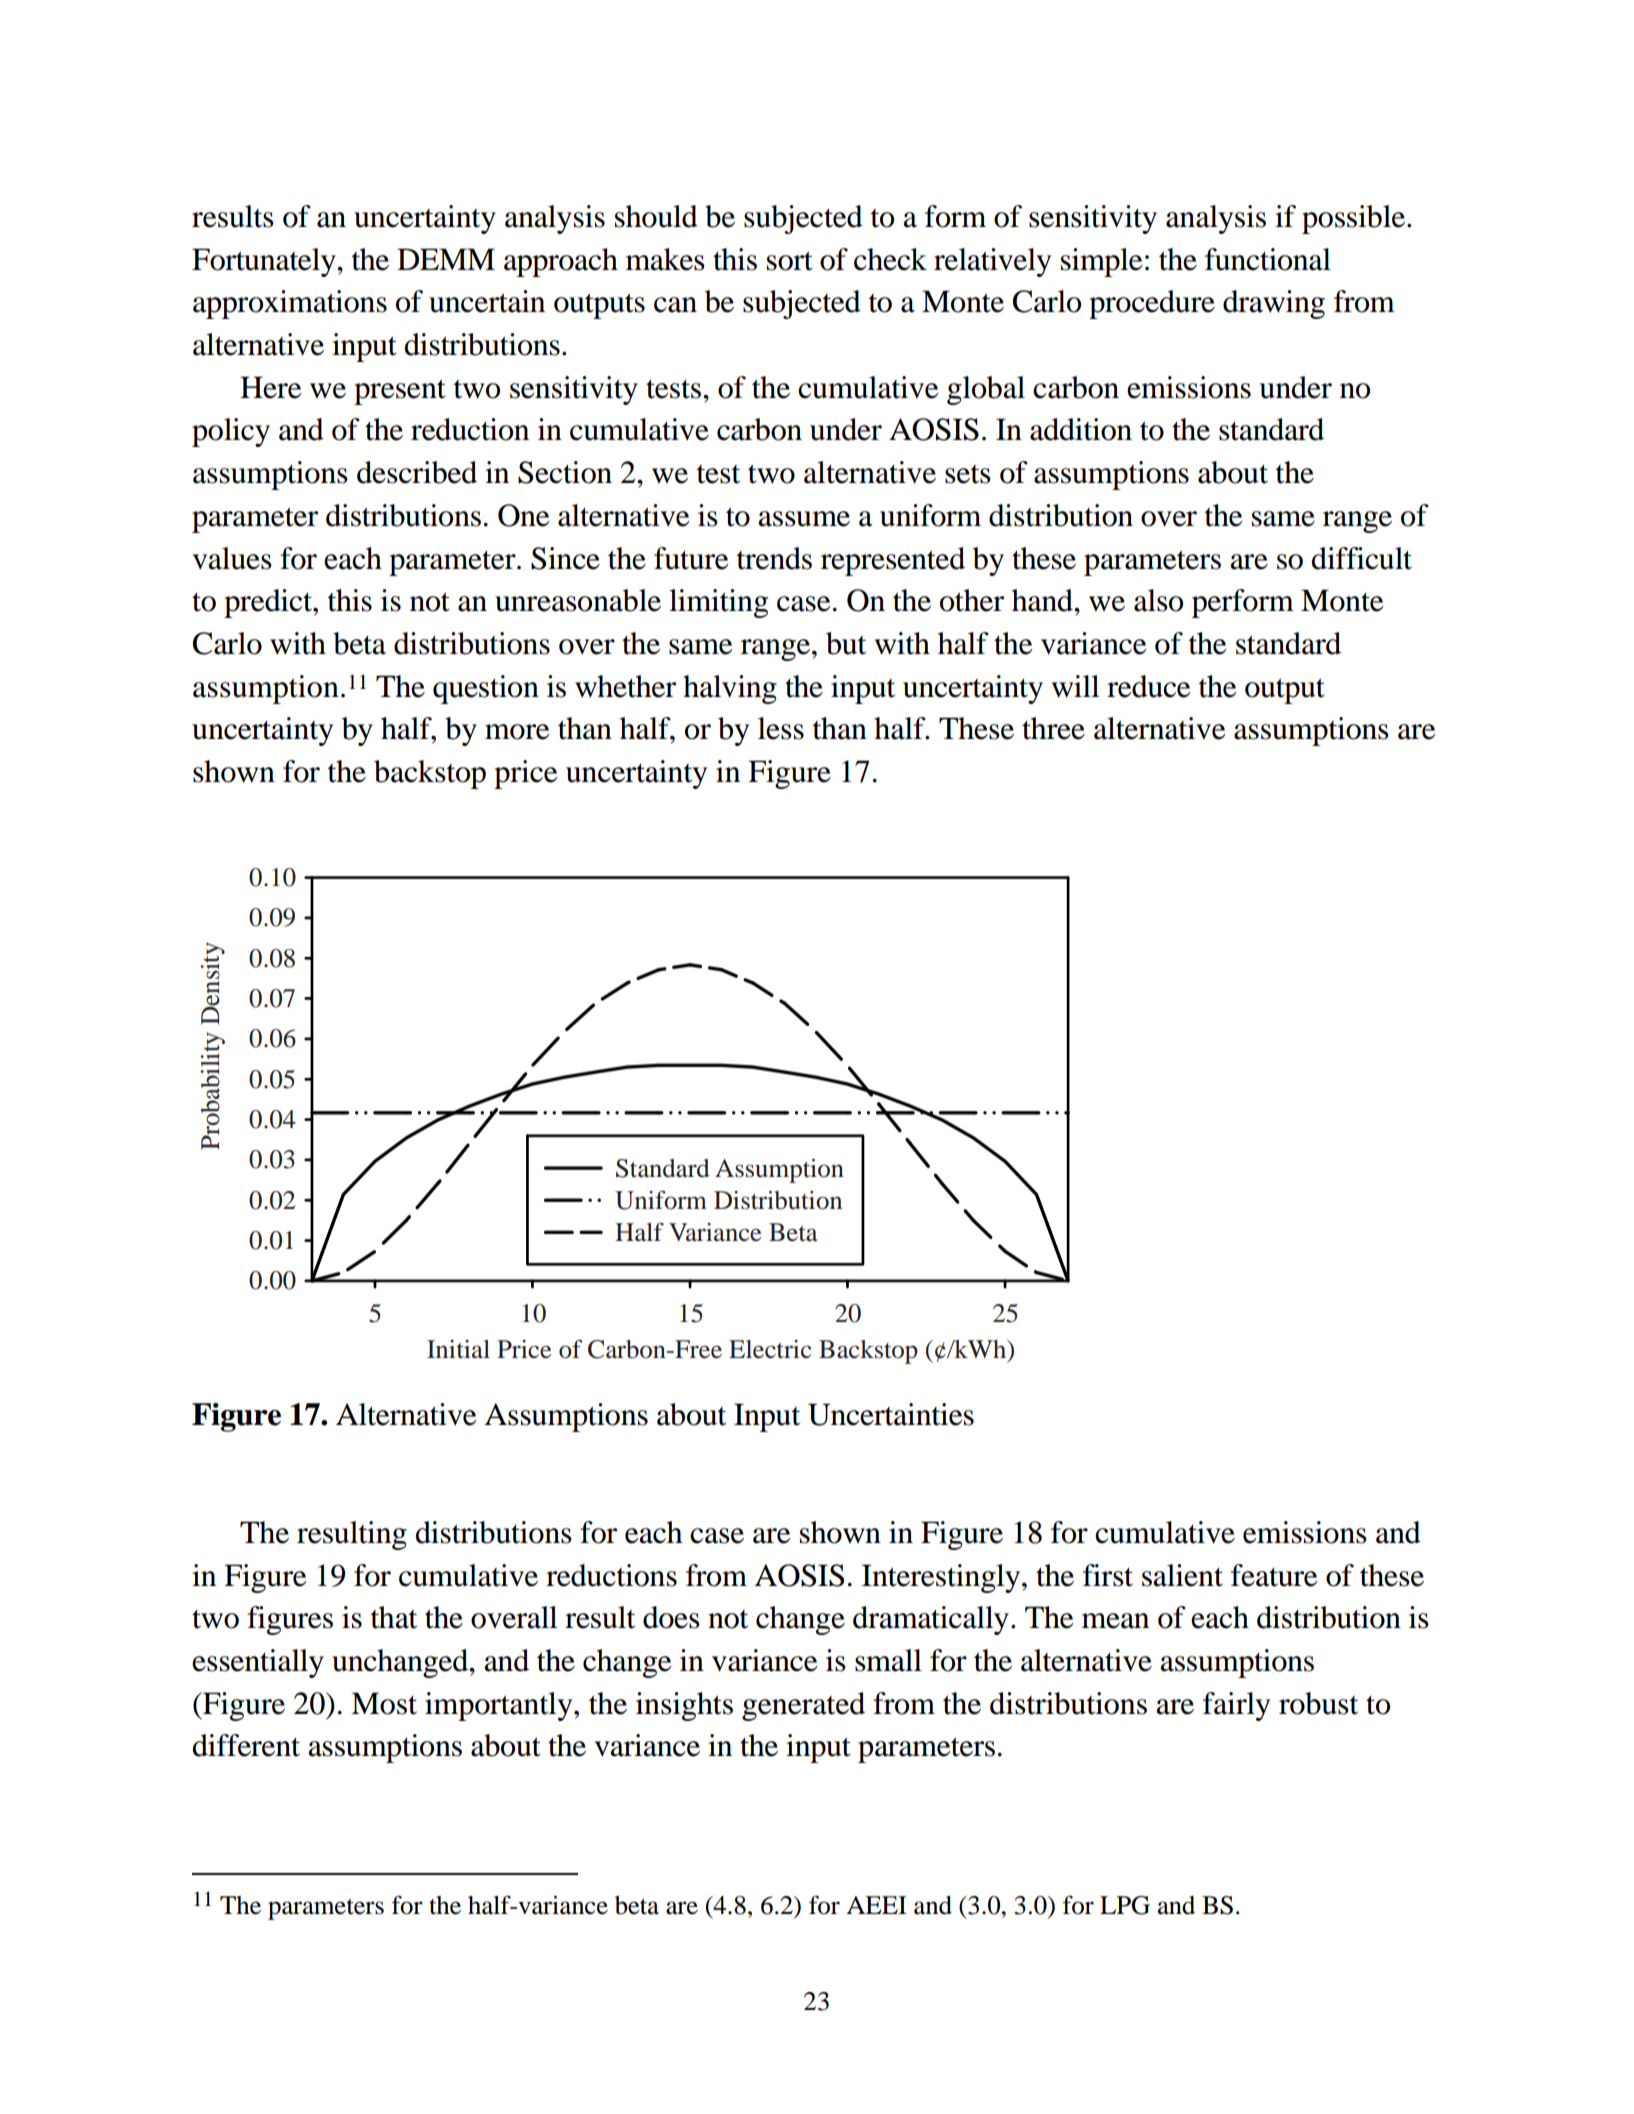 This document has height=2114, width=1634. What do you see at coordinates (1053, 728) in the document?
I see `three` at bounding box center [1053, 728].
